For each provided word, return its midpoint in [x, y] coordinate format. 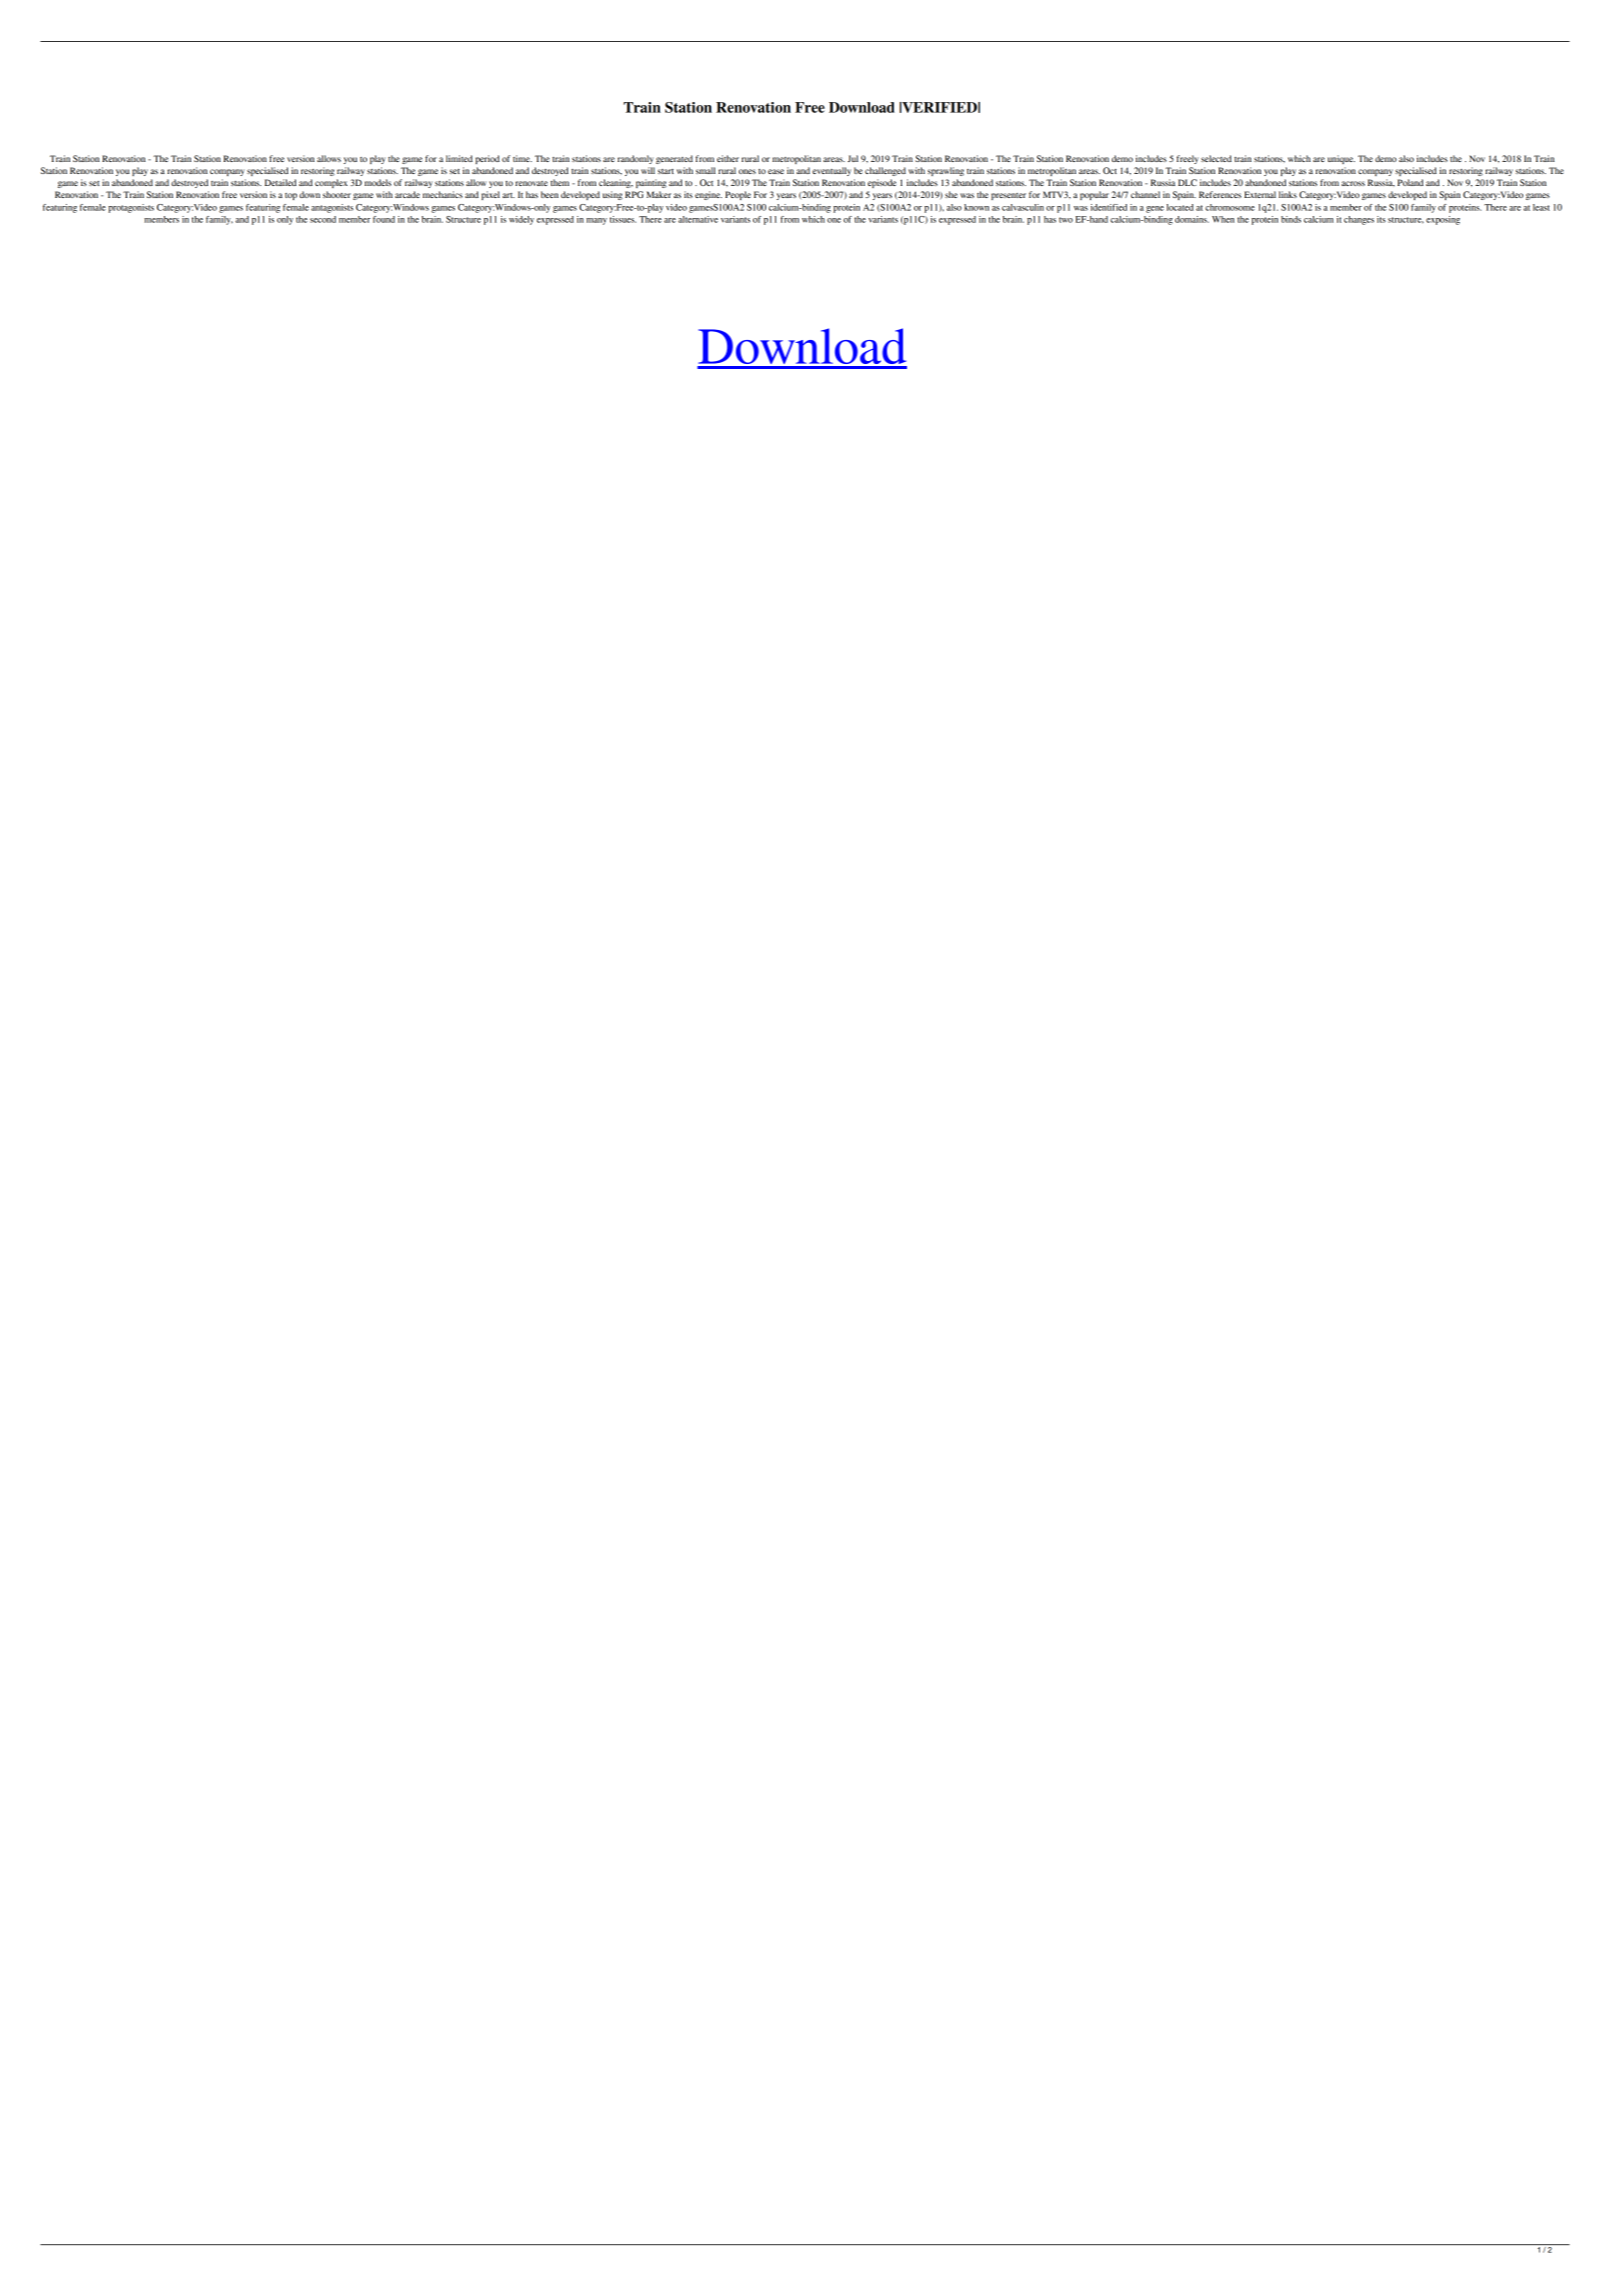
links [1288, 194]
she [951, 194]
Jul [853, 158]
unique [1341, 159]
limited [459, 158]
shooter [337, 194]
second [323, 219]
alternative [698, 219]
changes [1359, 220]
